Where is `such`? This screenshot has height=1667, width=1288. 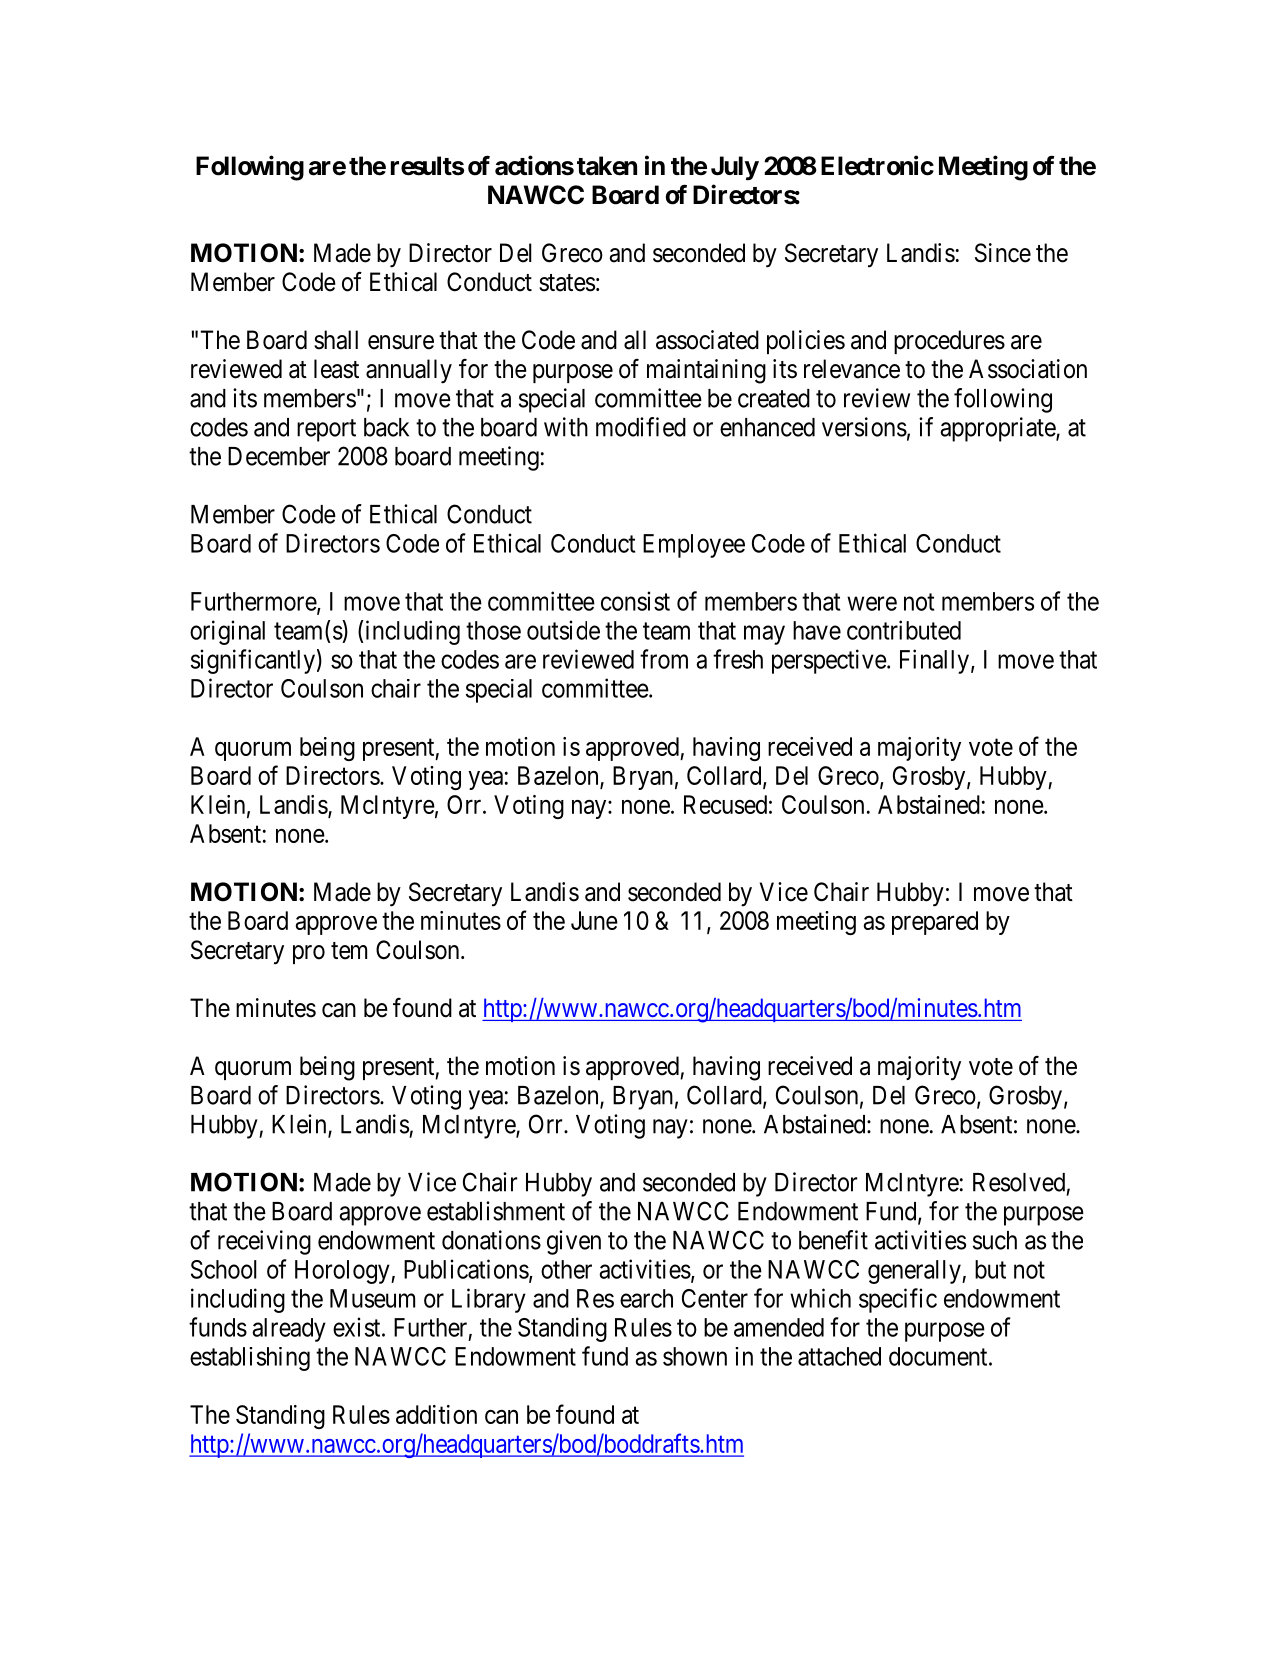
such is located at coordinates (995, 1240).
